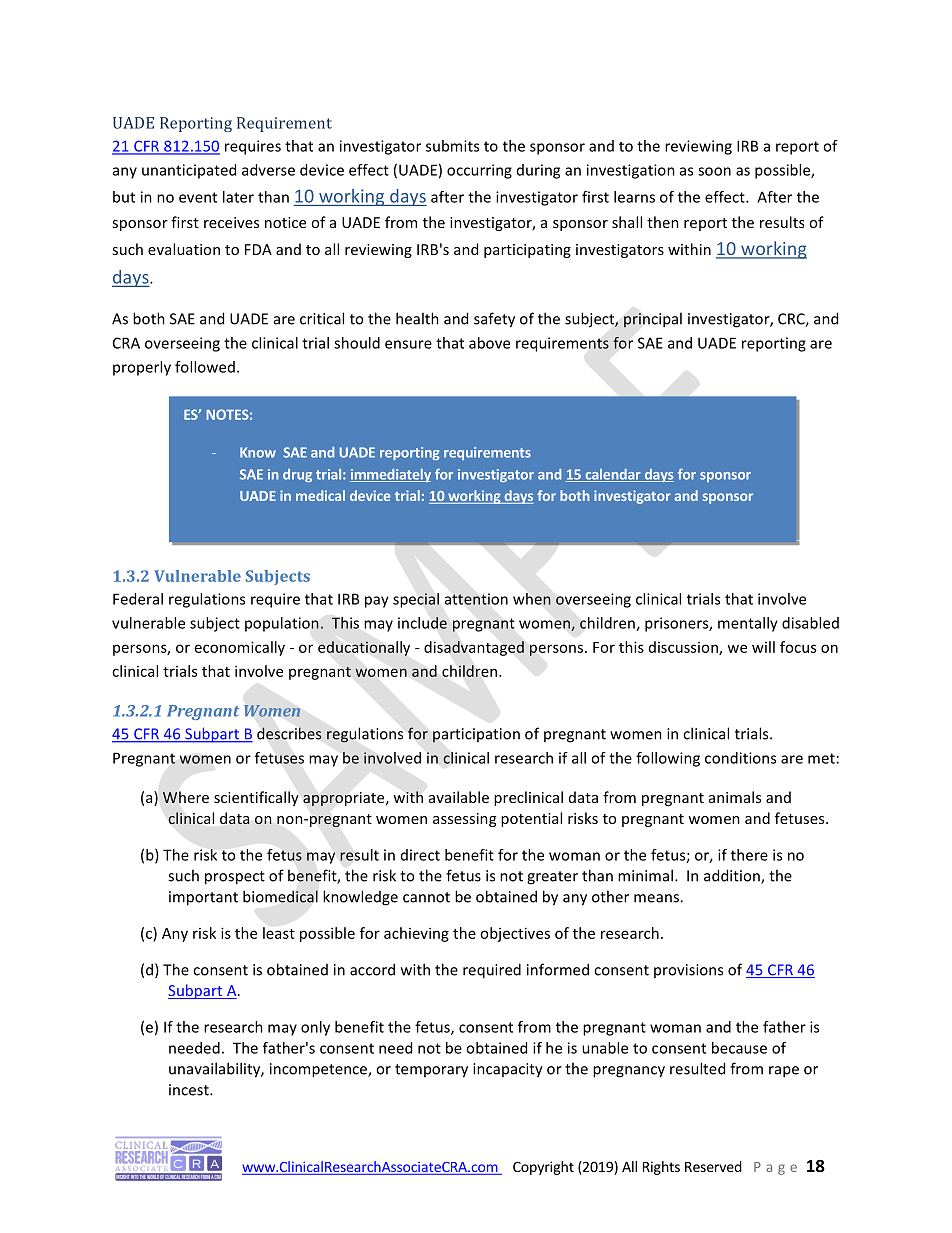 The width and height of the screenshot is (952, 1233). I want to click on economically, so click(240, 648).
